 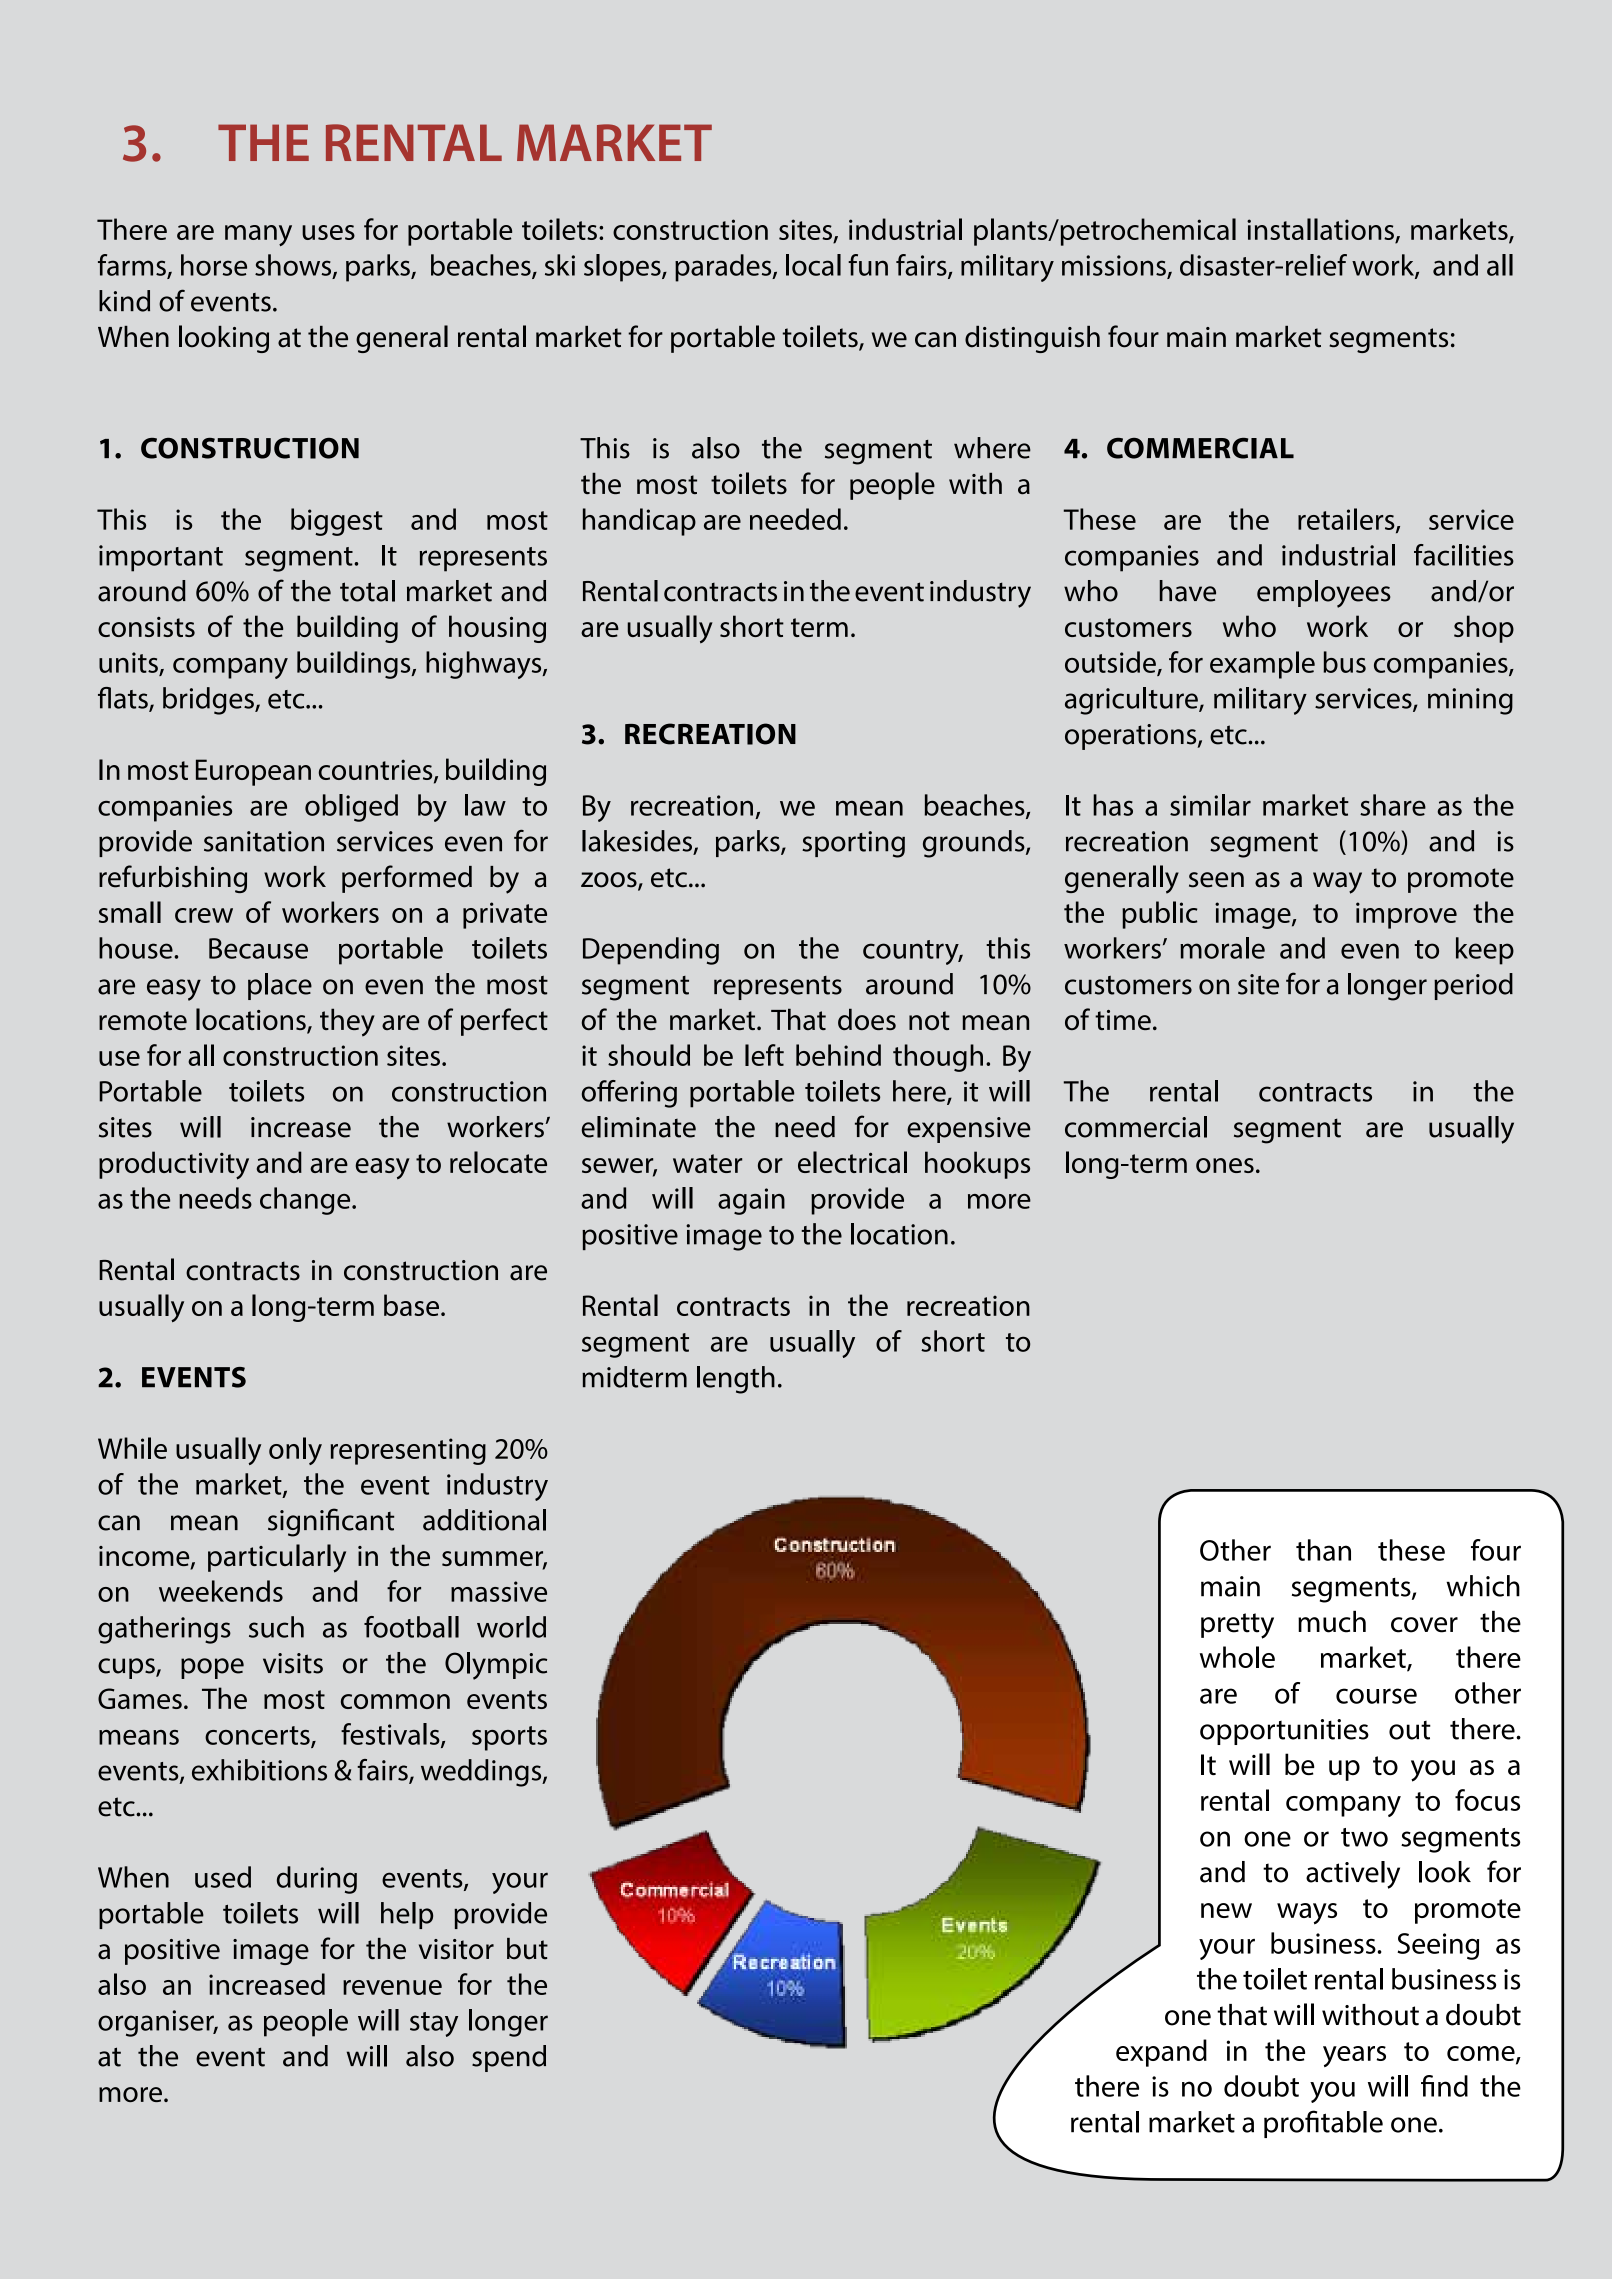 What do you see at coordinates (1225, 1165) in the image?
I see `ones` at bounding box center [1225, 1165].
